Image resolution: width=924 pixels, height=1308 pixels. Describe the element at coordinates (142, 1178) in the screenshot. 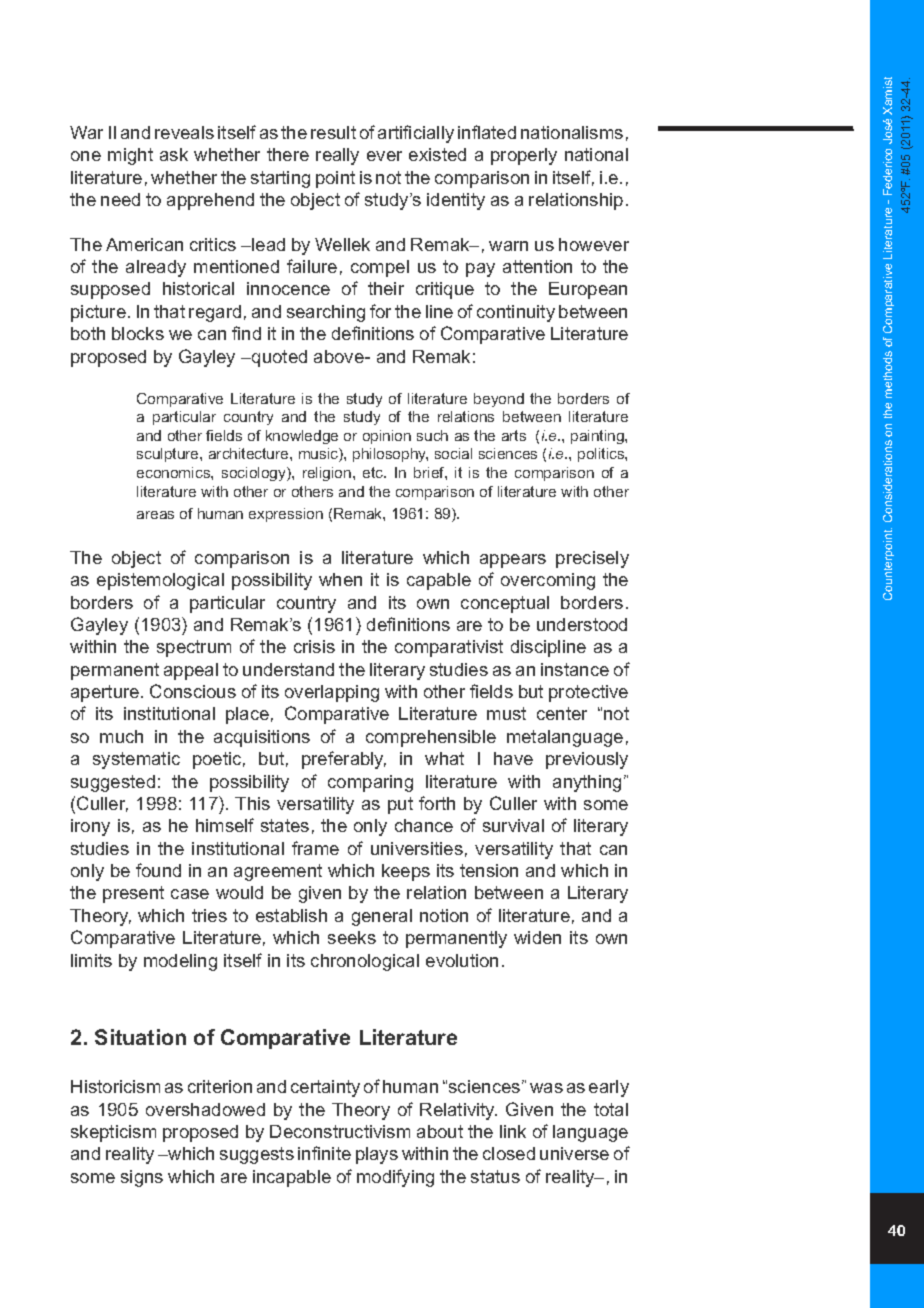

I see `signs` at that location.
